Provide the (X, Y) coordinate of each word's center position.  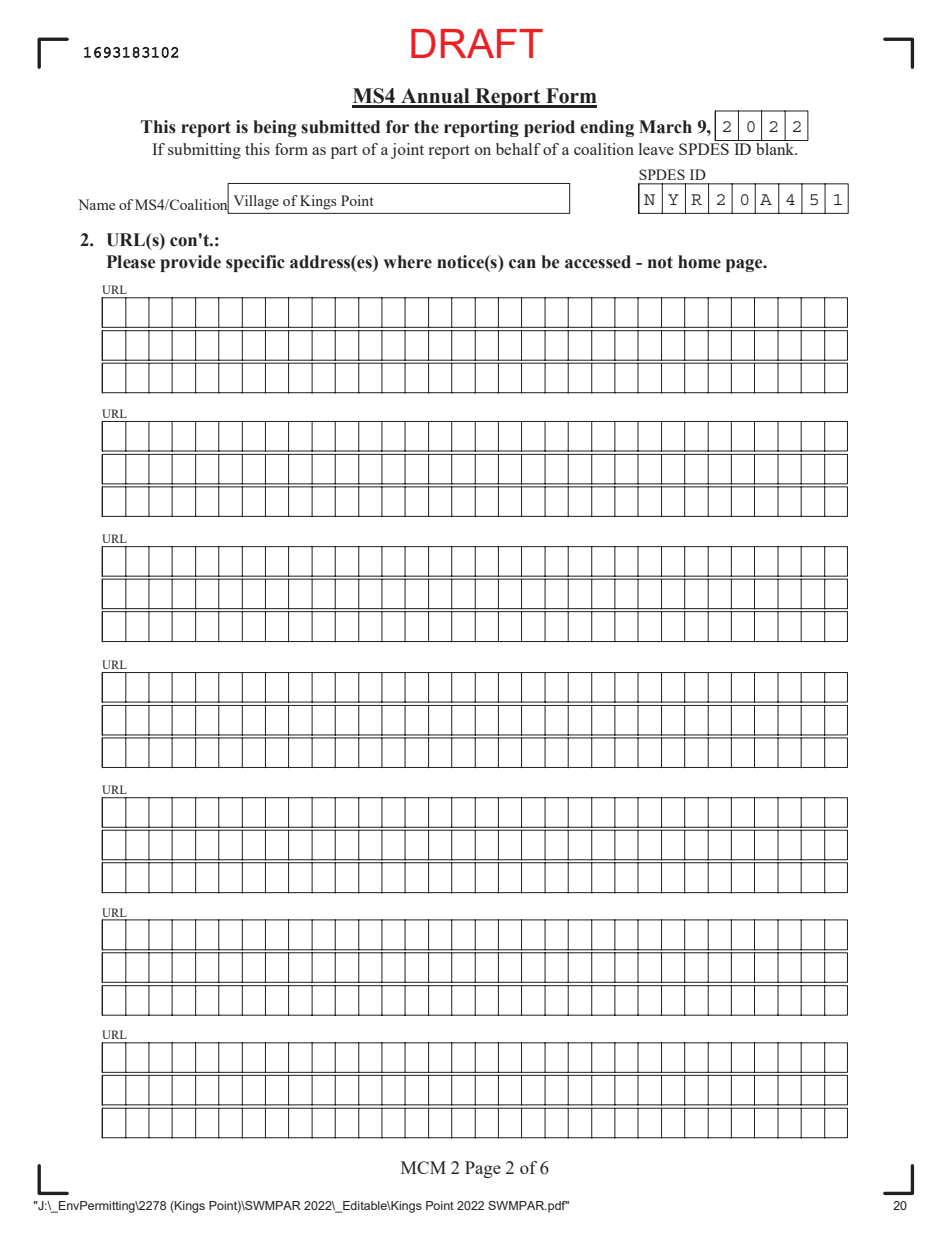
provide (190, 263)
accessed (598, 262)
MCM (423, 1167)
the (426, 127)
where (407, 262)
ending (607, 128)
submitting (204, 151)
